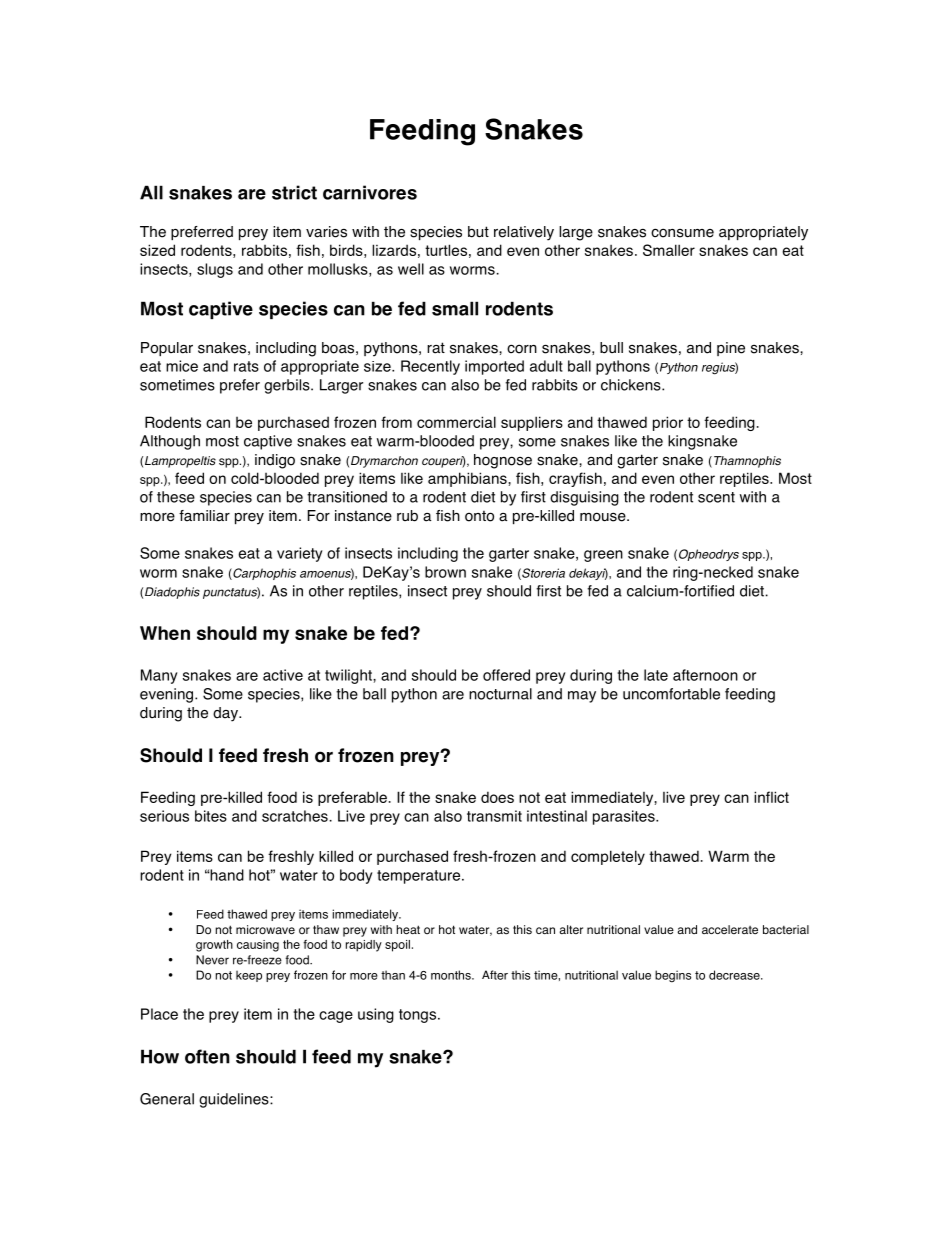  Describe the element at coordinates (497, 797) in the page. I see `does` at that location.
